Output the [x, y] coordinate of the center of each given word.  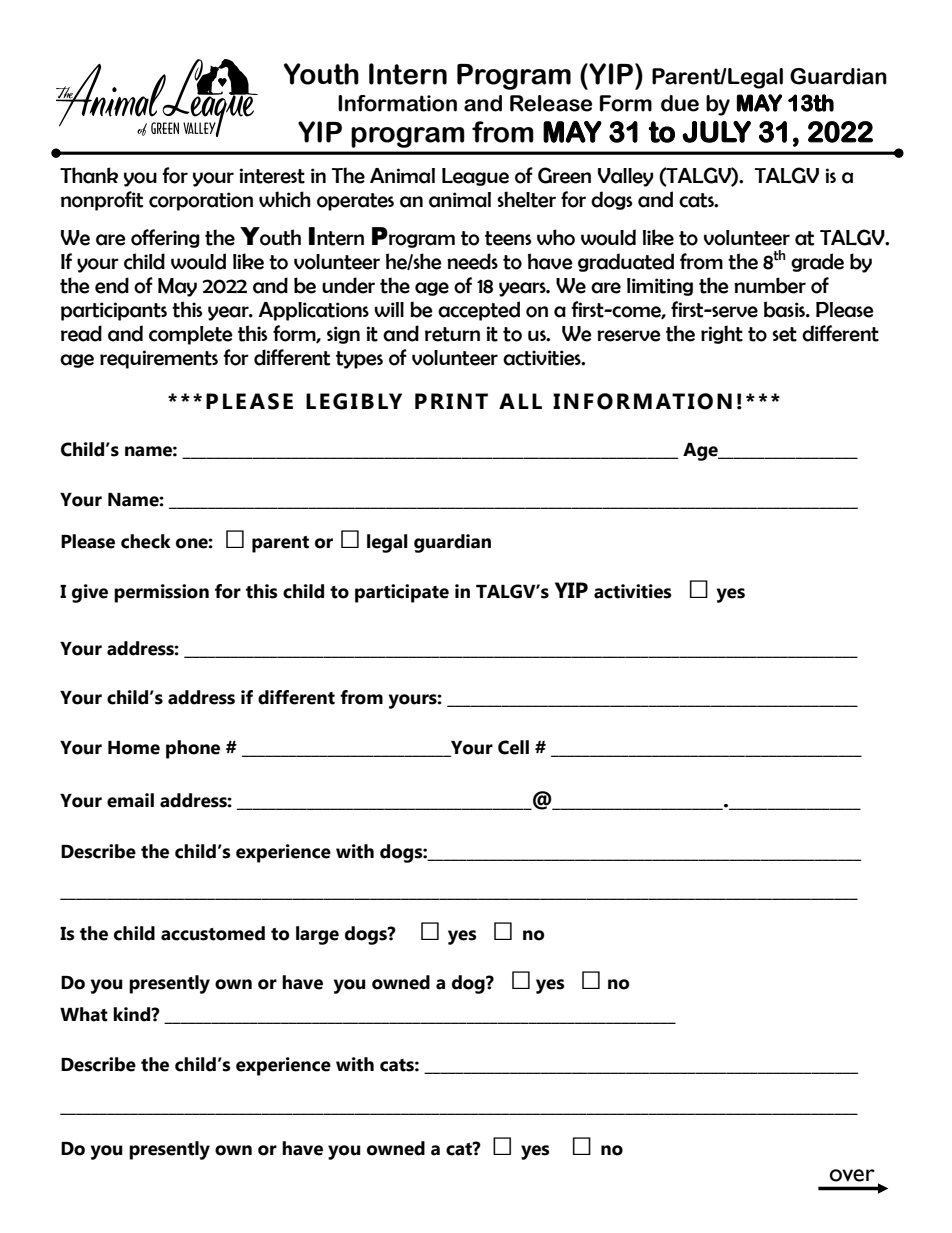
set [784, 334]
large [317, 935]
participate [402, 593]
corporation [201, 201]
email [130, 800]
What [84, 1014]
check [146, 541]
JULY [716, 132]
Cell [513, 747]
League [475, 177]
